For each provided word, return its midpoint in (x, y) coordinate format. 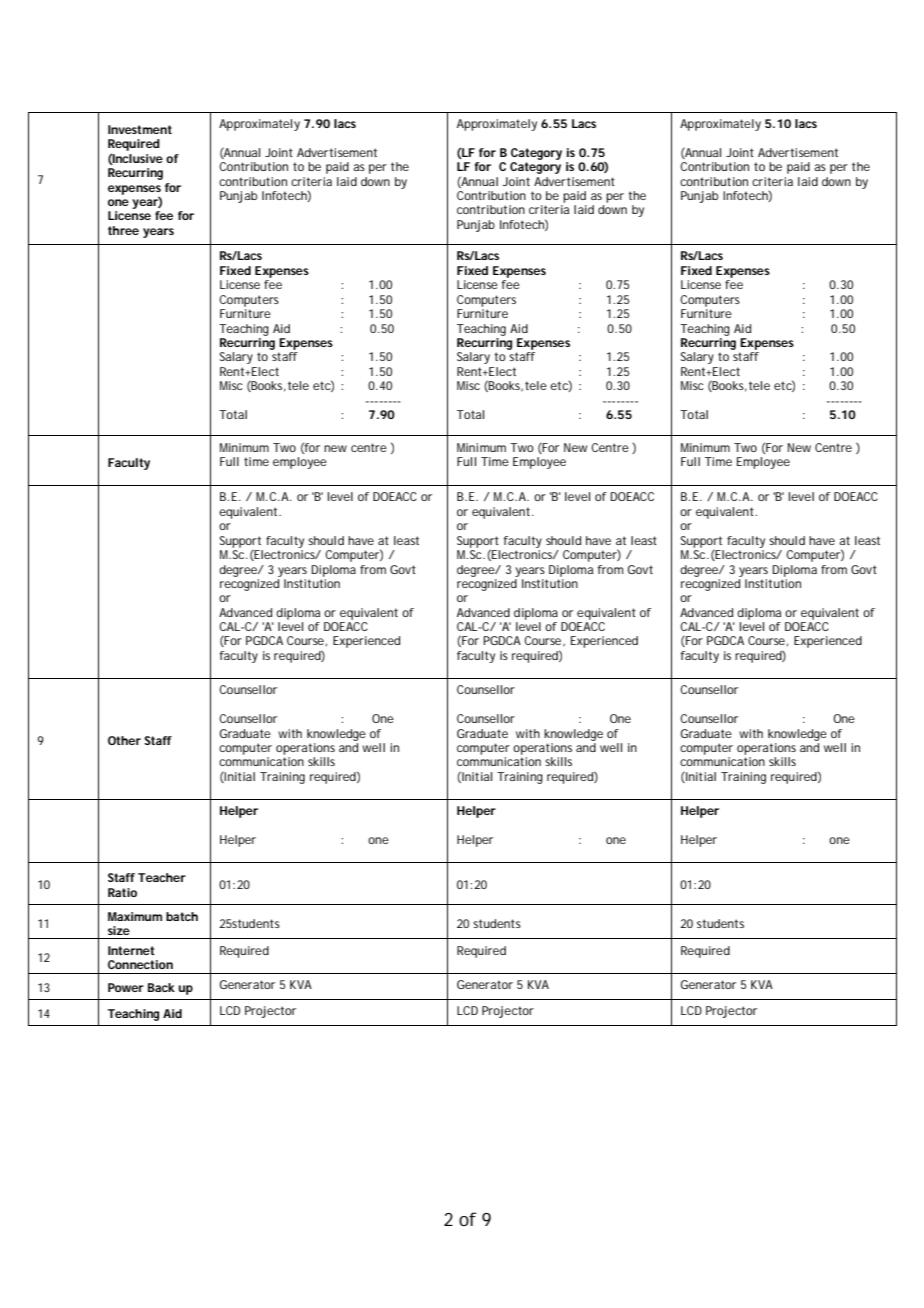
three (123, 230)
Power (126, 987)
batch (182, 916)
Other (124, 740)
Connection (140, 964)
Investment (140, 129)
